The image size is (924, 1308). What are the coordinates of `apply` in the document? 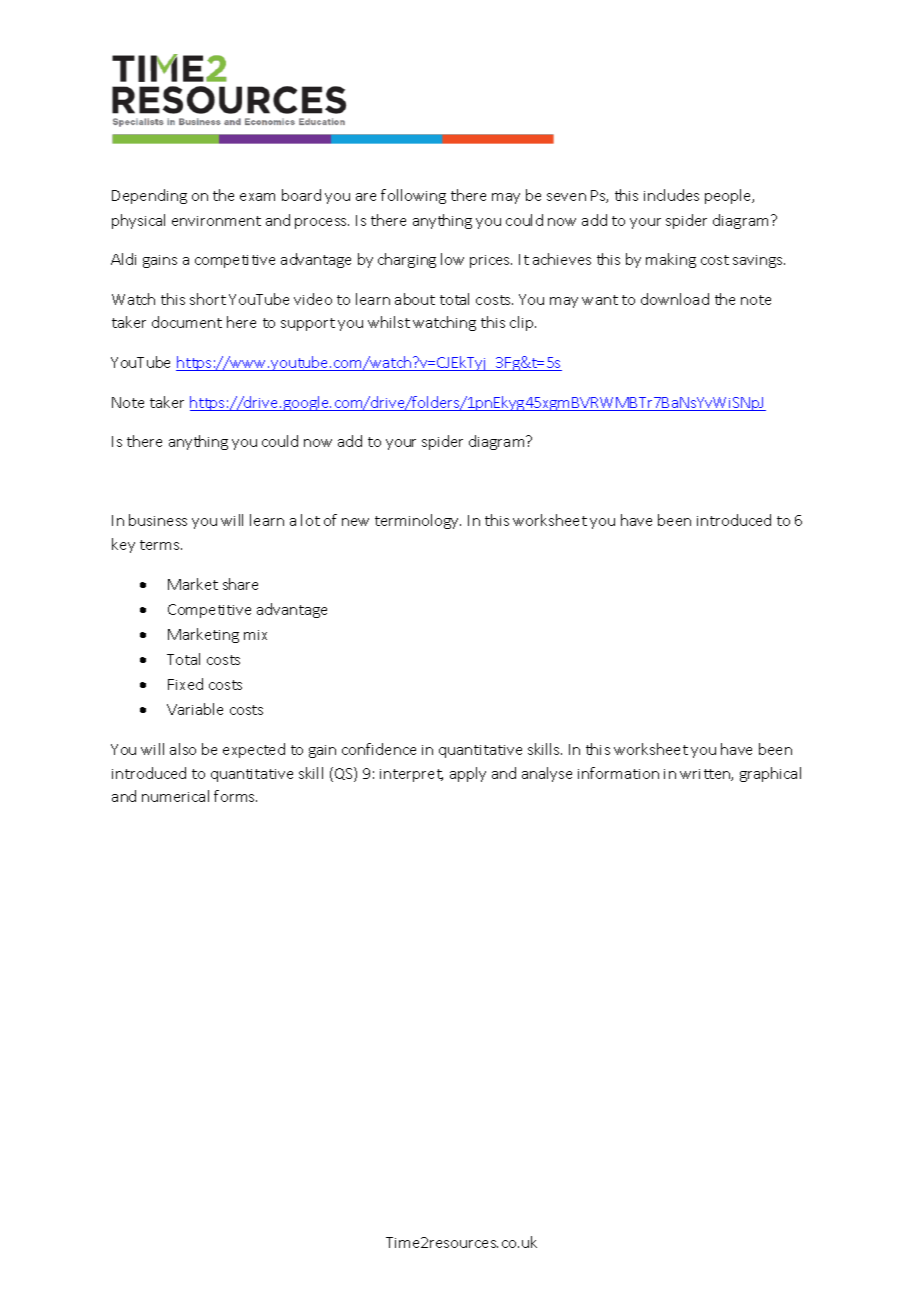 It's located at (468, 774).
